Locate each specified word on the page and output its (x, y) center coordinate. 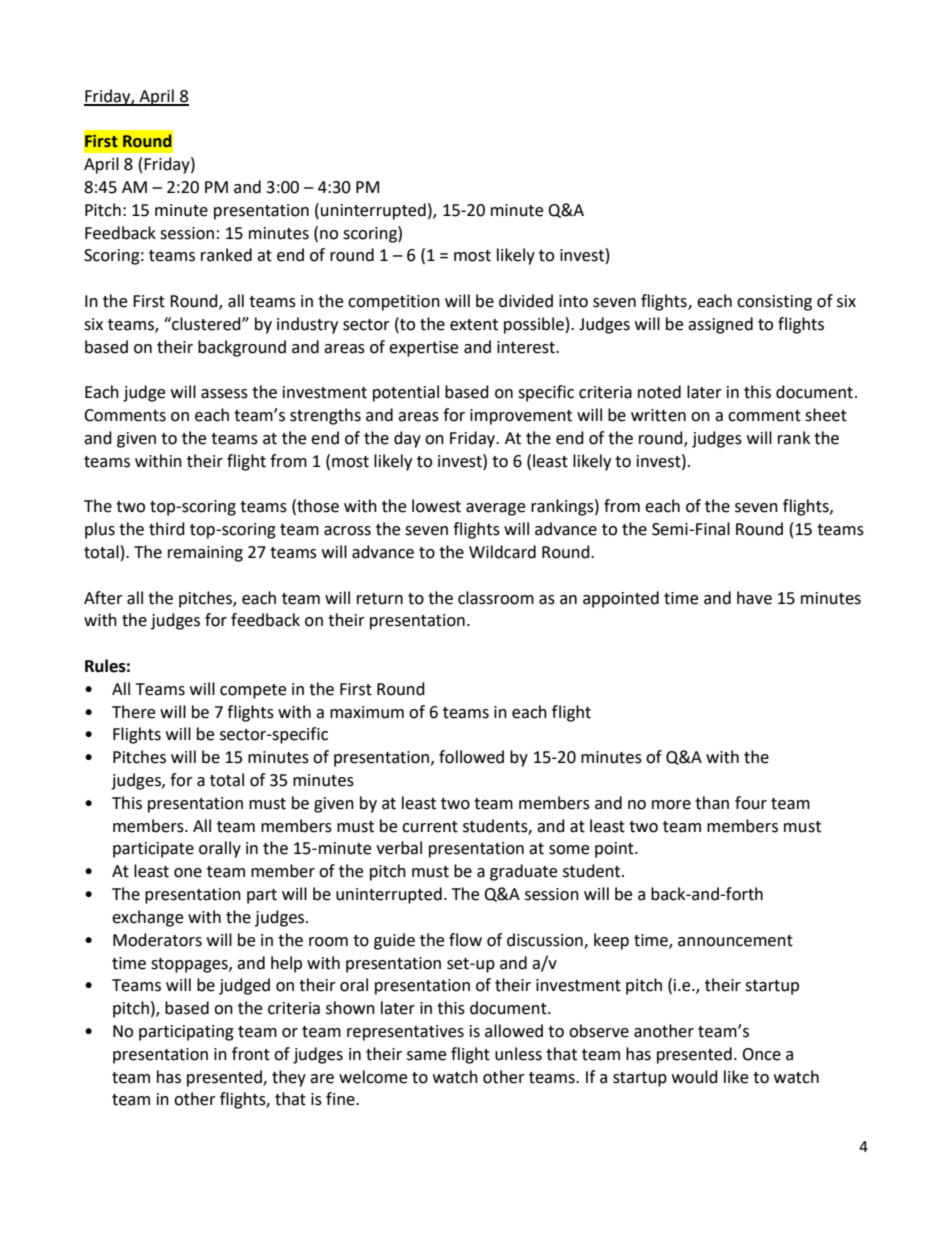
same (426, 1056)
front (251, 1054)
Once (761, 1054)
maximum (367, 712)
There (133, 712)
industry (307, 325)
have (754, 598)
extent (474, 325)
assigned (720, 325)
